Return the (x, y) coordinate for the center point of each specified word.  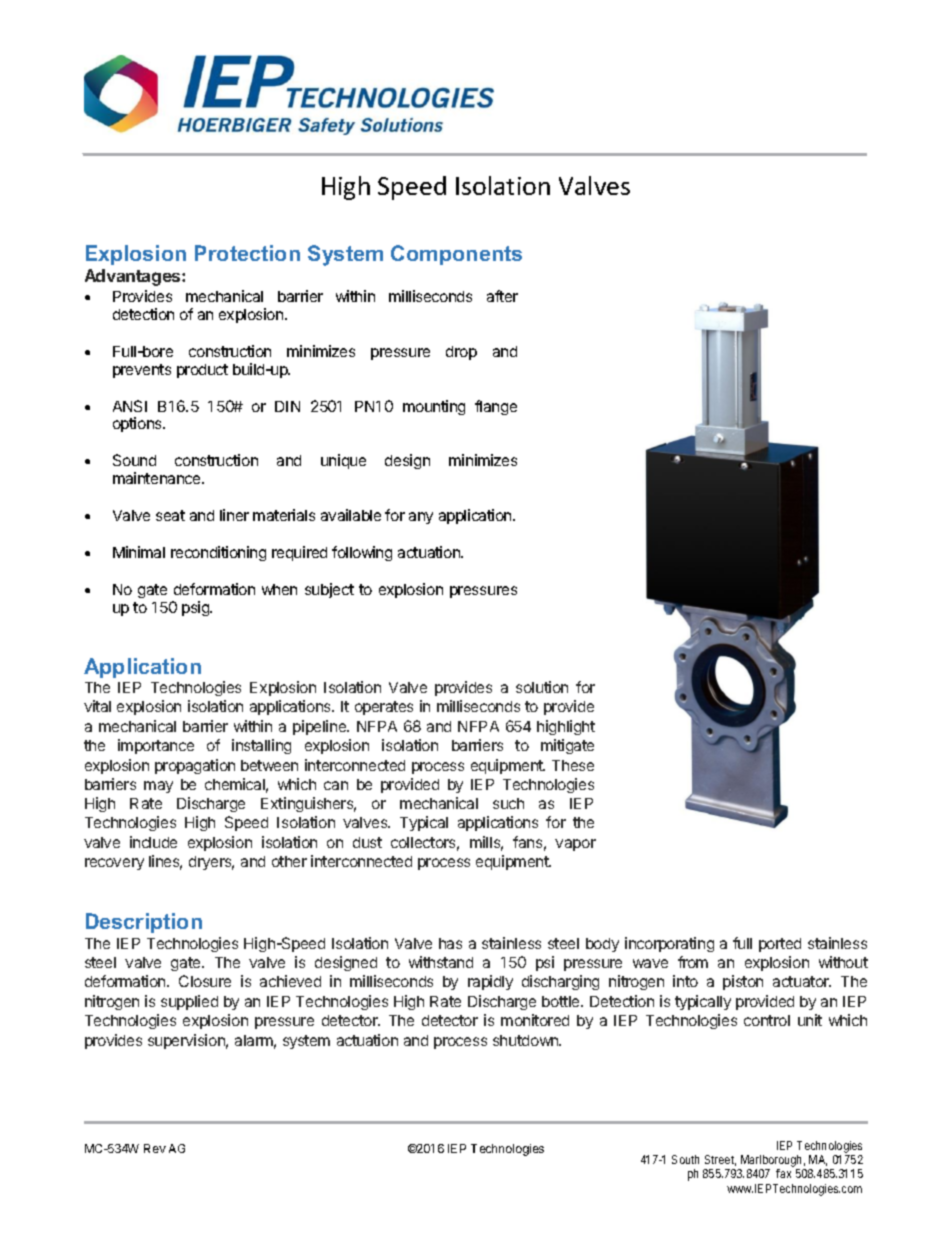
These (573, 765)
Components (456, 255)
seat (170, 515)
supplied (189, 1002)
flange (496, 407)
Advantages (134, 277)
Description (144, 923)
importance (156, 746)
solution (542, 687)
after (502, 296)
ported (780, 945)
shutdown (526, 1040)
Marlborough (771, 1162)
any (421, 518)
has (450, 943)
